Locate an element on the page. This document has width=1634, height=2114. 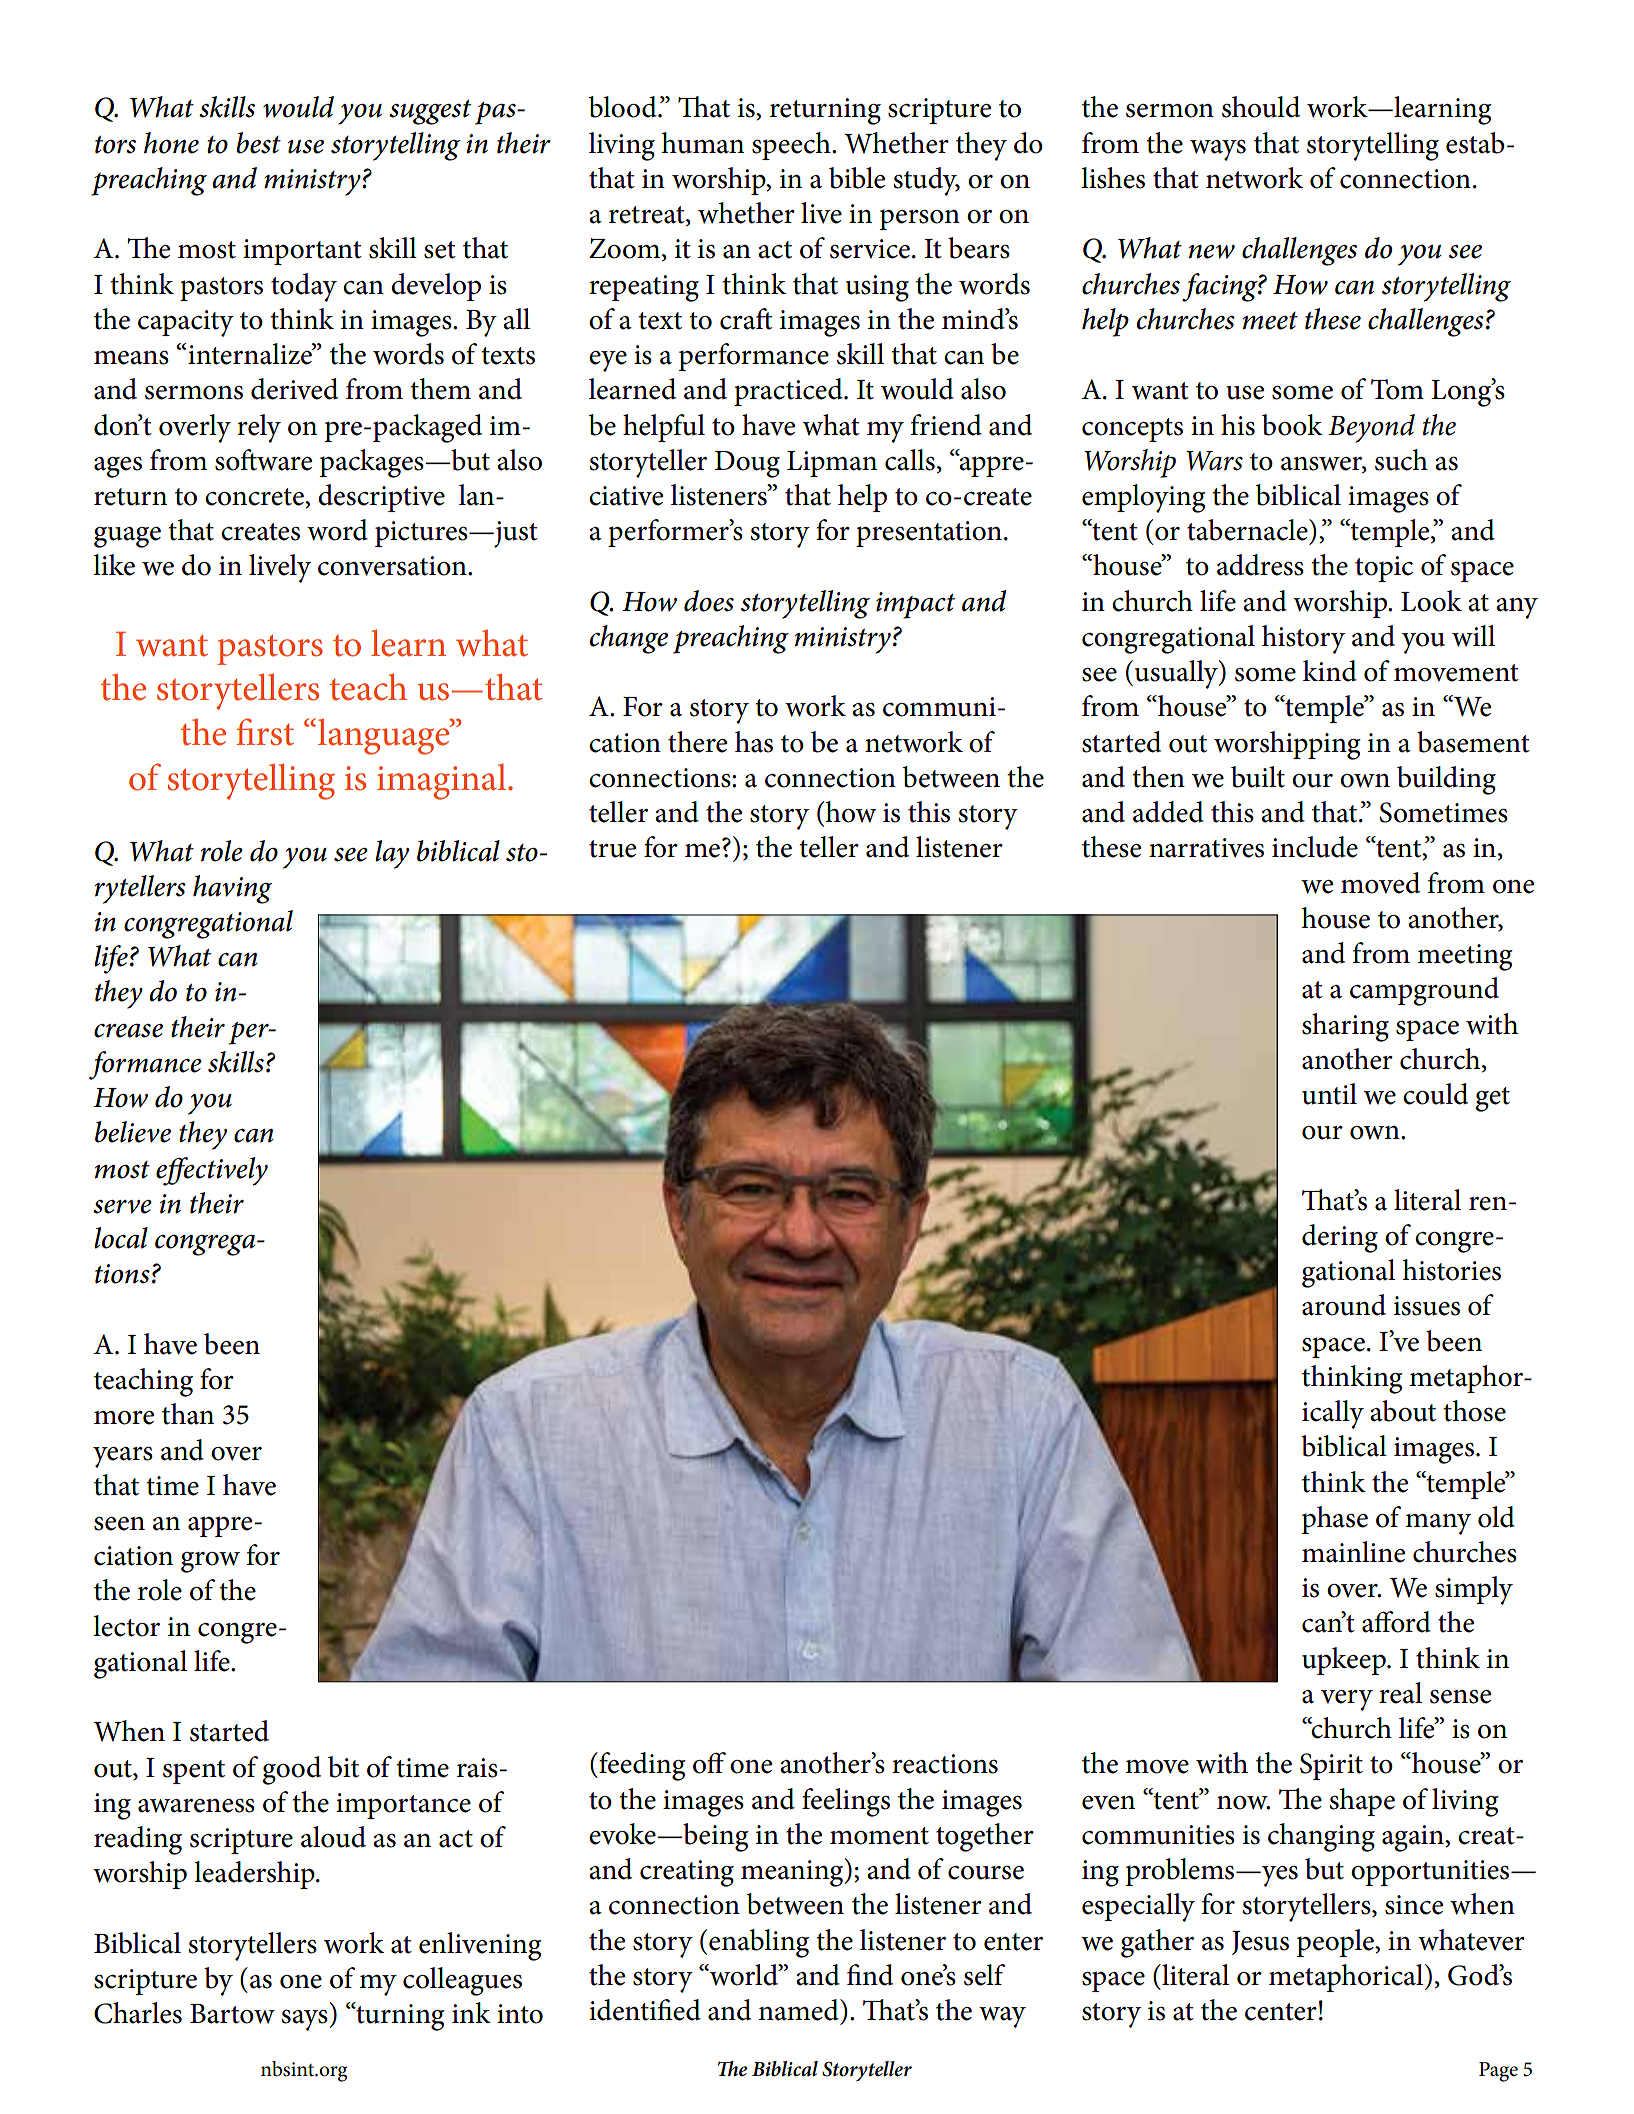
people is located at coordinates (1336, 1943).
